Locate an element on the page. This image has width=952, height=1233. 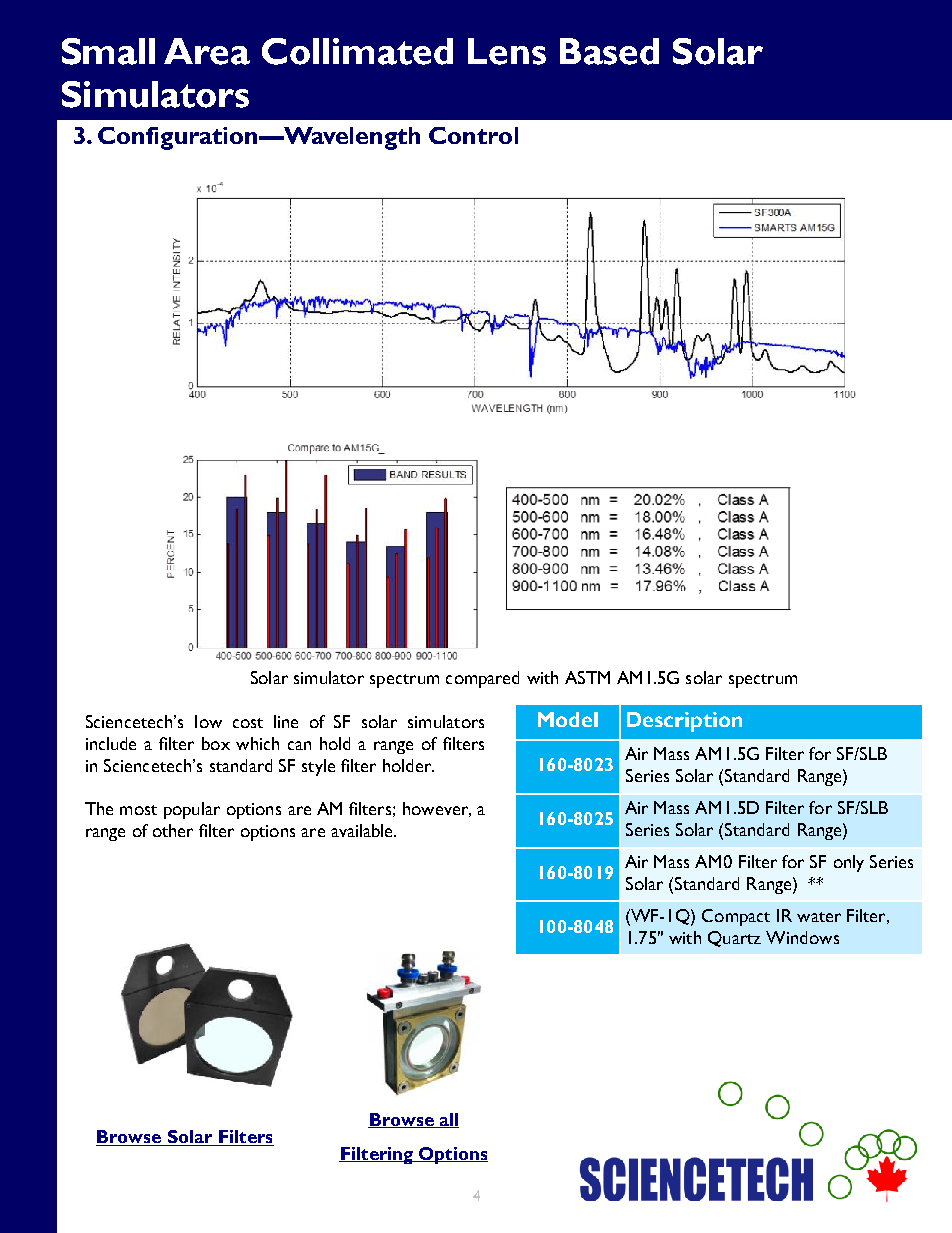
other is located at coordinates (173, 830).
